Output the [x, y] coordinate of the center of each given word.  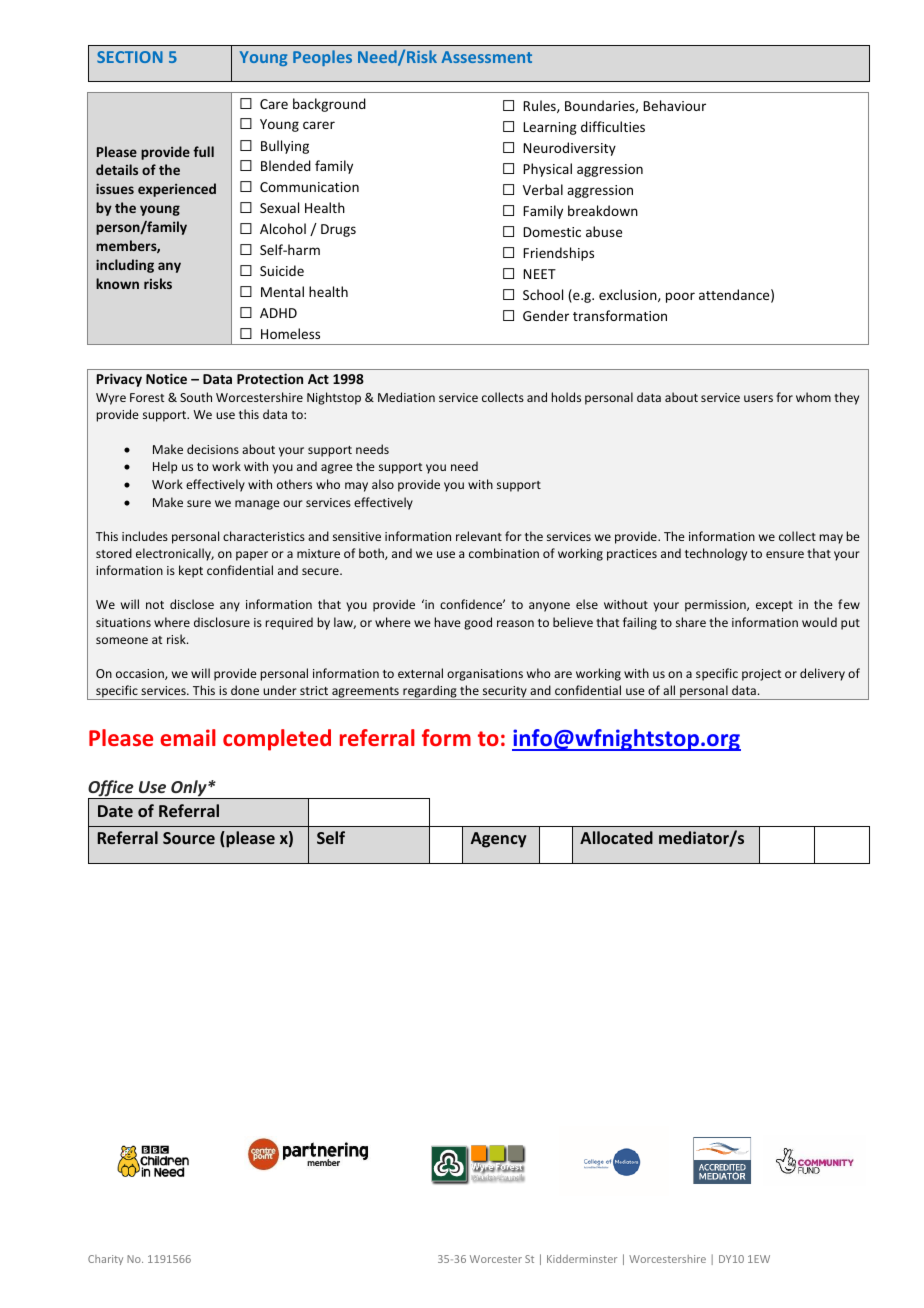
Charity [105, 1260]
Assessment [486, 57]
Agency [498, 840]
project [761, 675]
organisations [485, 675]
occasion [141, 674]
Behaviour [674, 105]
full [203, 151]
